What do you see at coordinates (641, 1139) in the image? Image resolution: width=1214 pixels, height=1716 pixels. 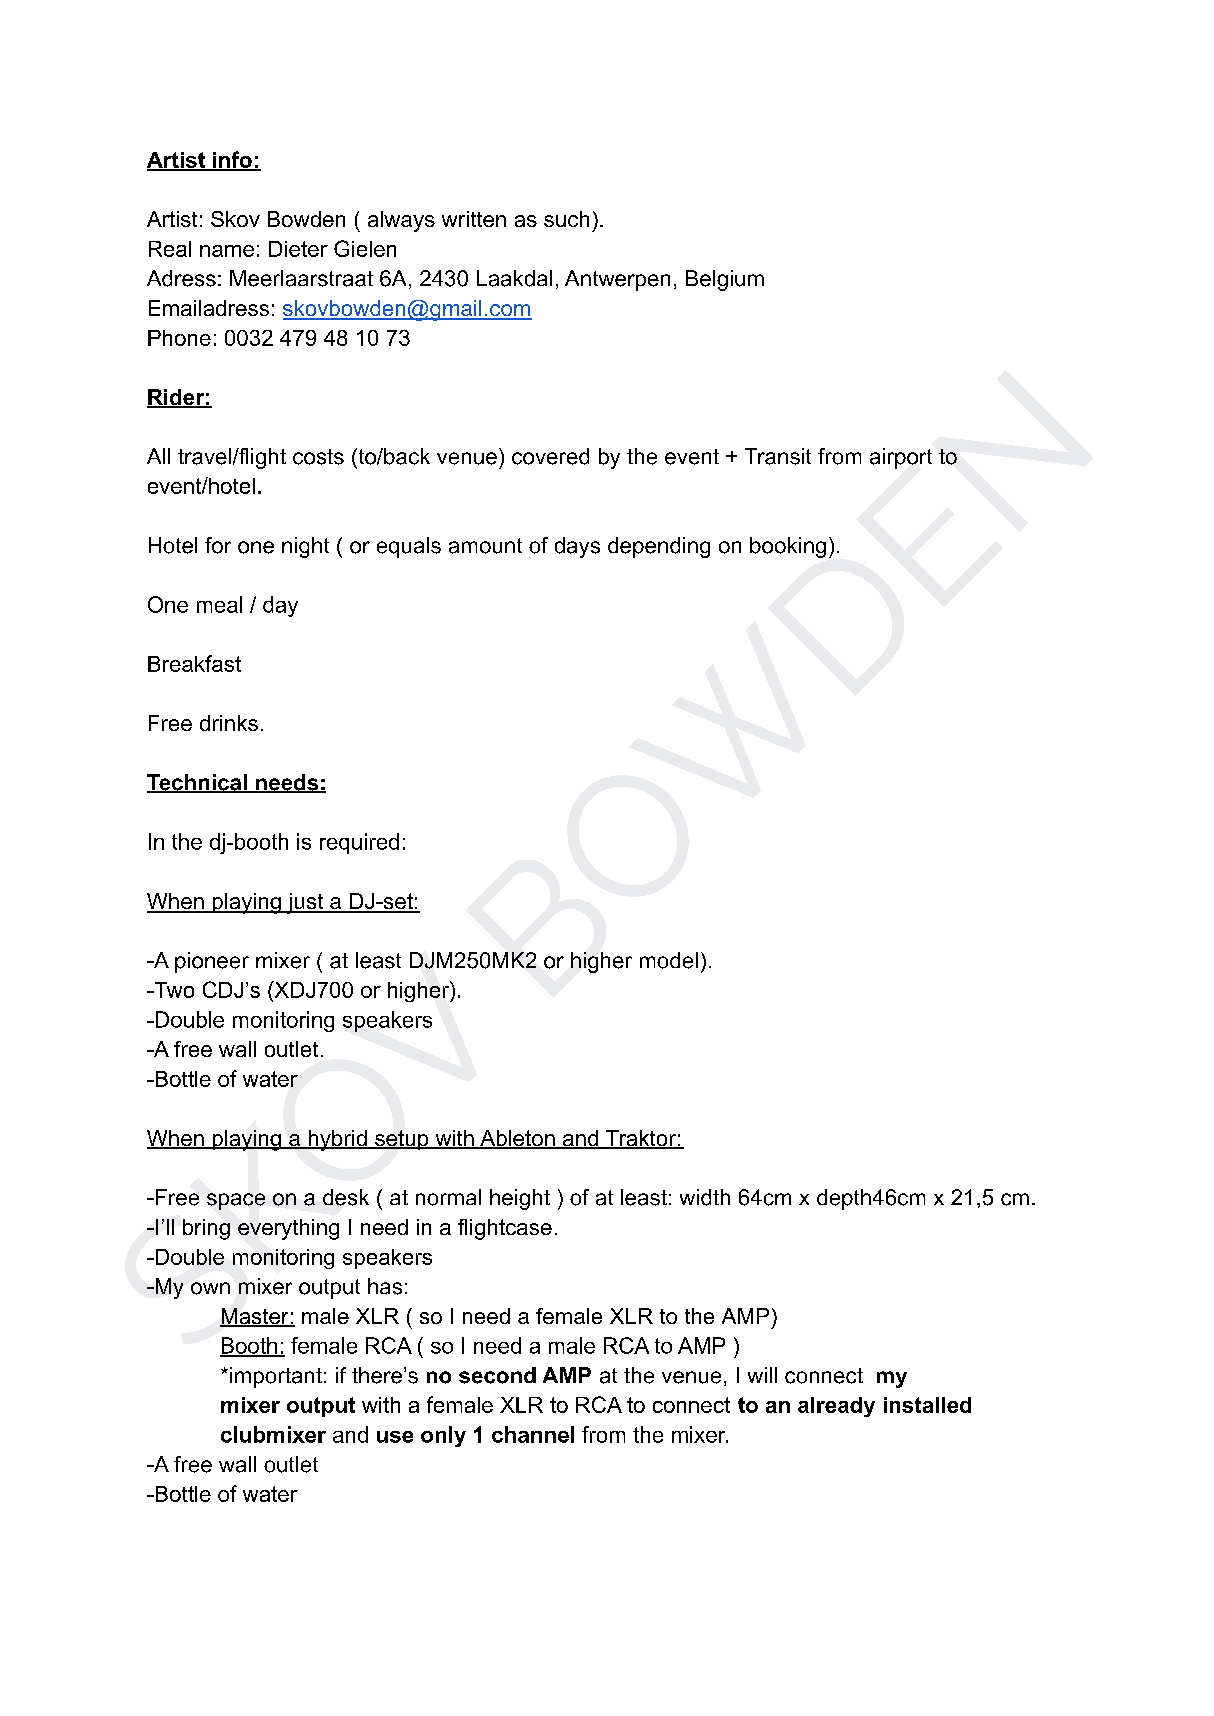 I see `Traktor` at bounding box center [641, 1139].
